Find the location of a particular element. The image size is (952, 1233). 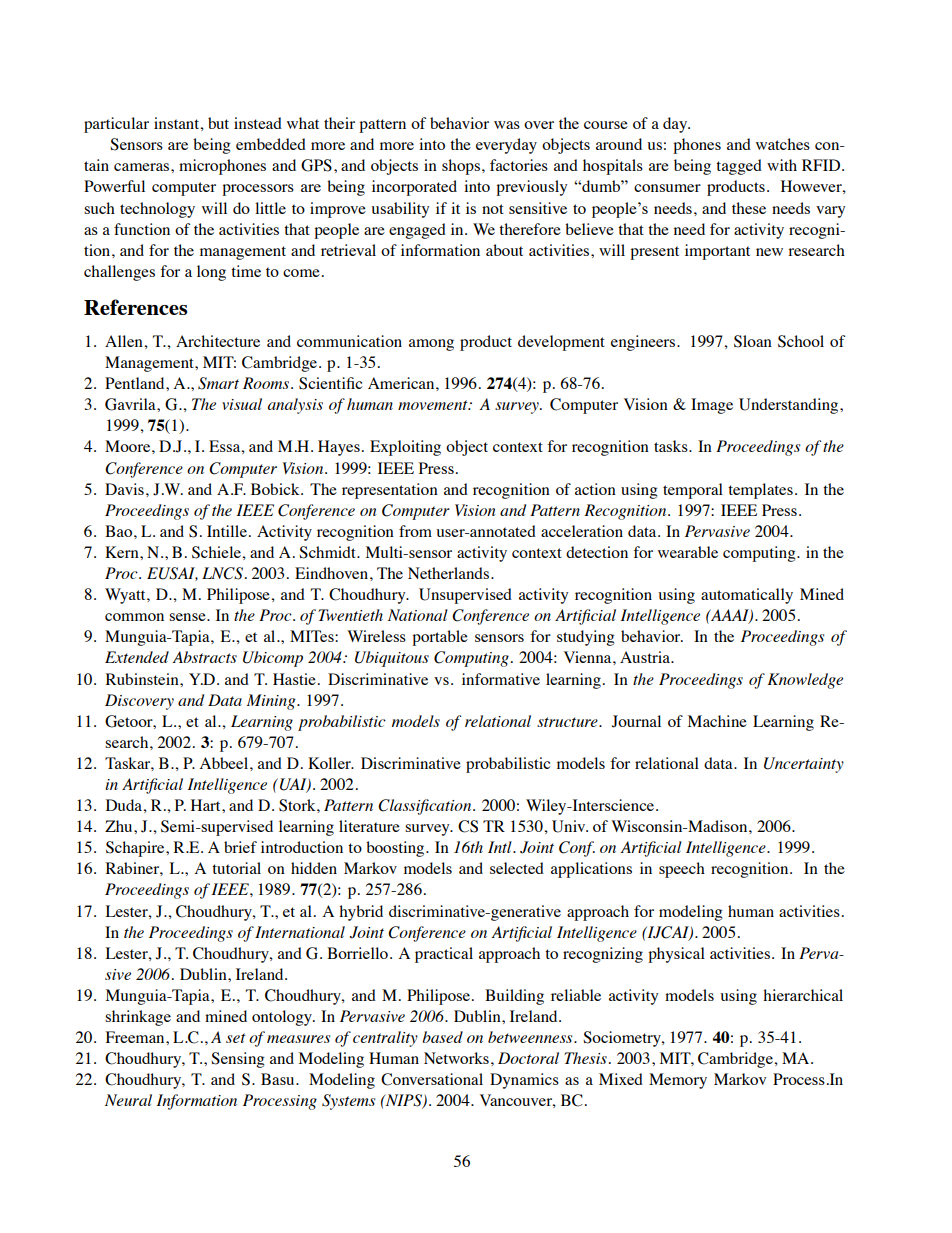

Moore is located at coordinates (129, 446).
